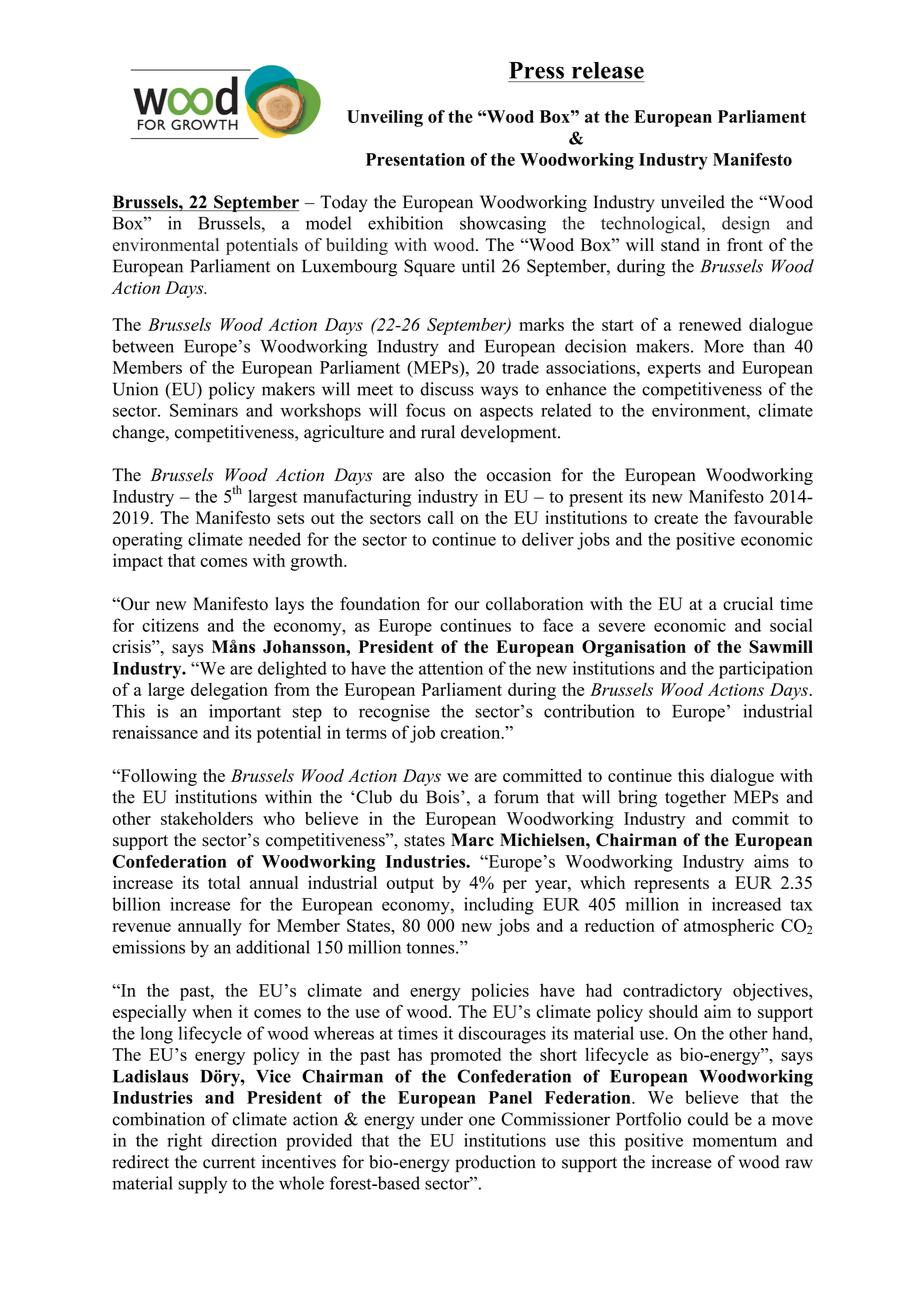 This image has width=924, height=1308. I want to click on Press, so click(536, 70).
